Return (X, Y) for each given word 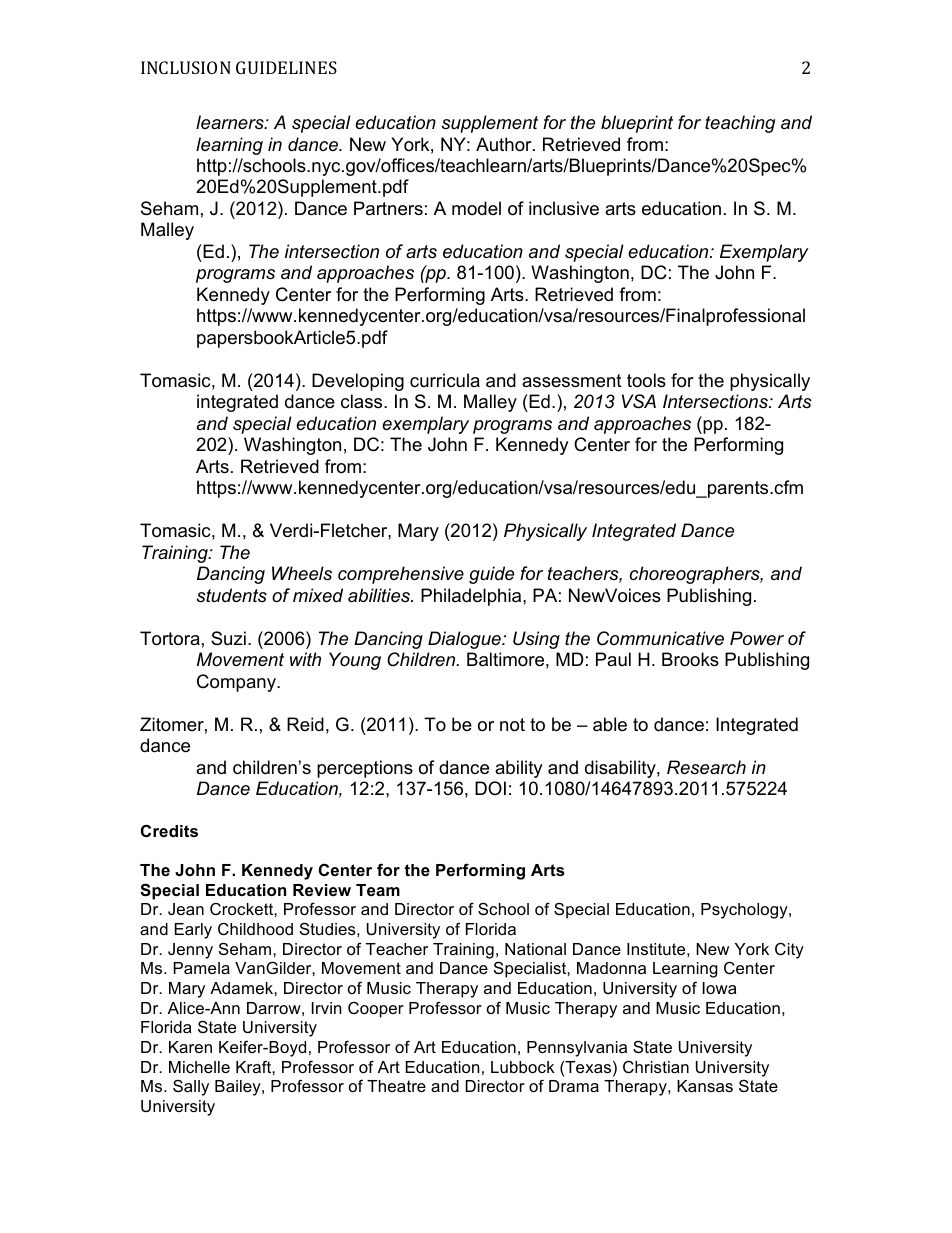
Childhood (255, 928)
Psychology (745, 911)
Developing (358, 382)
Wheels (302, 573)
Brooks (690, 659)
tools (646, 380)
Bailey (239, 1088)
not (512, 725)
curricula (445, 380)
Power (757, 638)
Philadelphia (472, 597)
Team (378, 890)
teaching (740, 124)
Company (237, 683)
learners (231, 122)
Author (505, 144)
